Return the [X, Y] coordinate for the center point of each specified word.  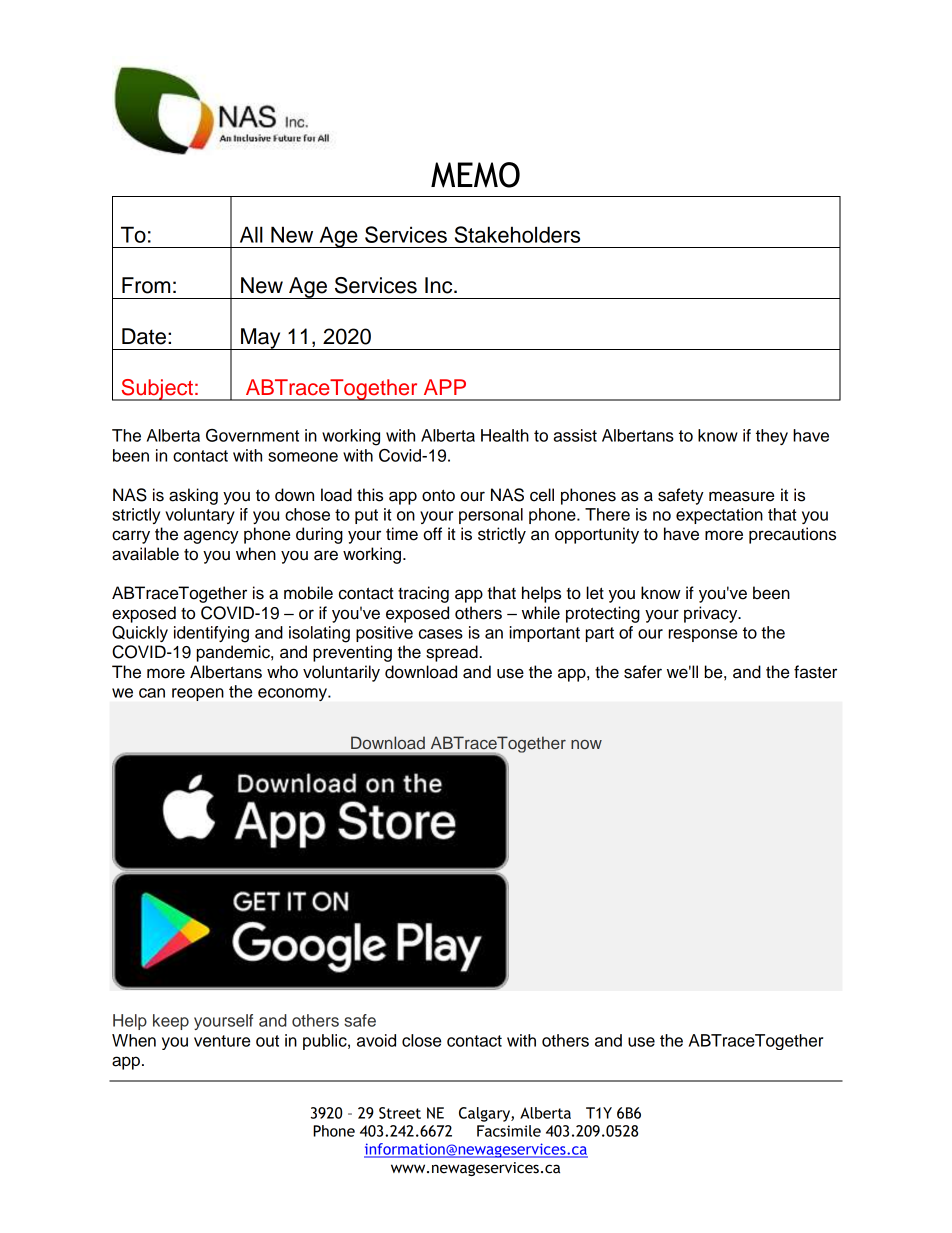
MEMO [475, 175]
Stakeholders [517, 234]
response [702, 635]
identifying [211, 634]
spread [452, 653]
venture [222, 1041]
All [251, 234]
